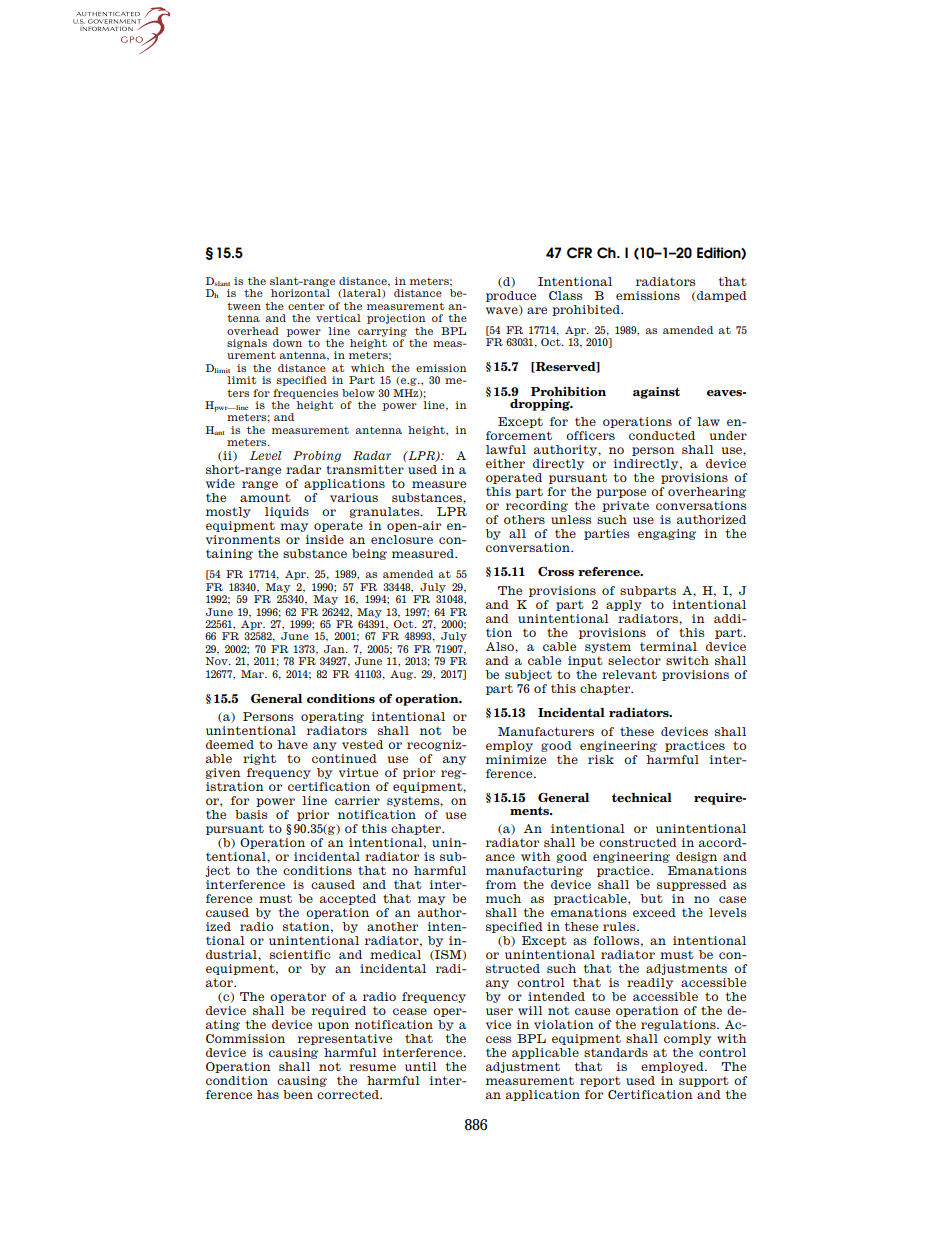  Describe the element at coordinates (501, 884) in the page. I see `from` at that location.
